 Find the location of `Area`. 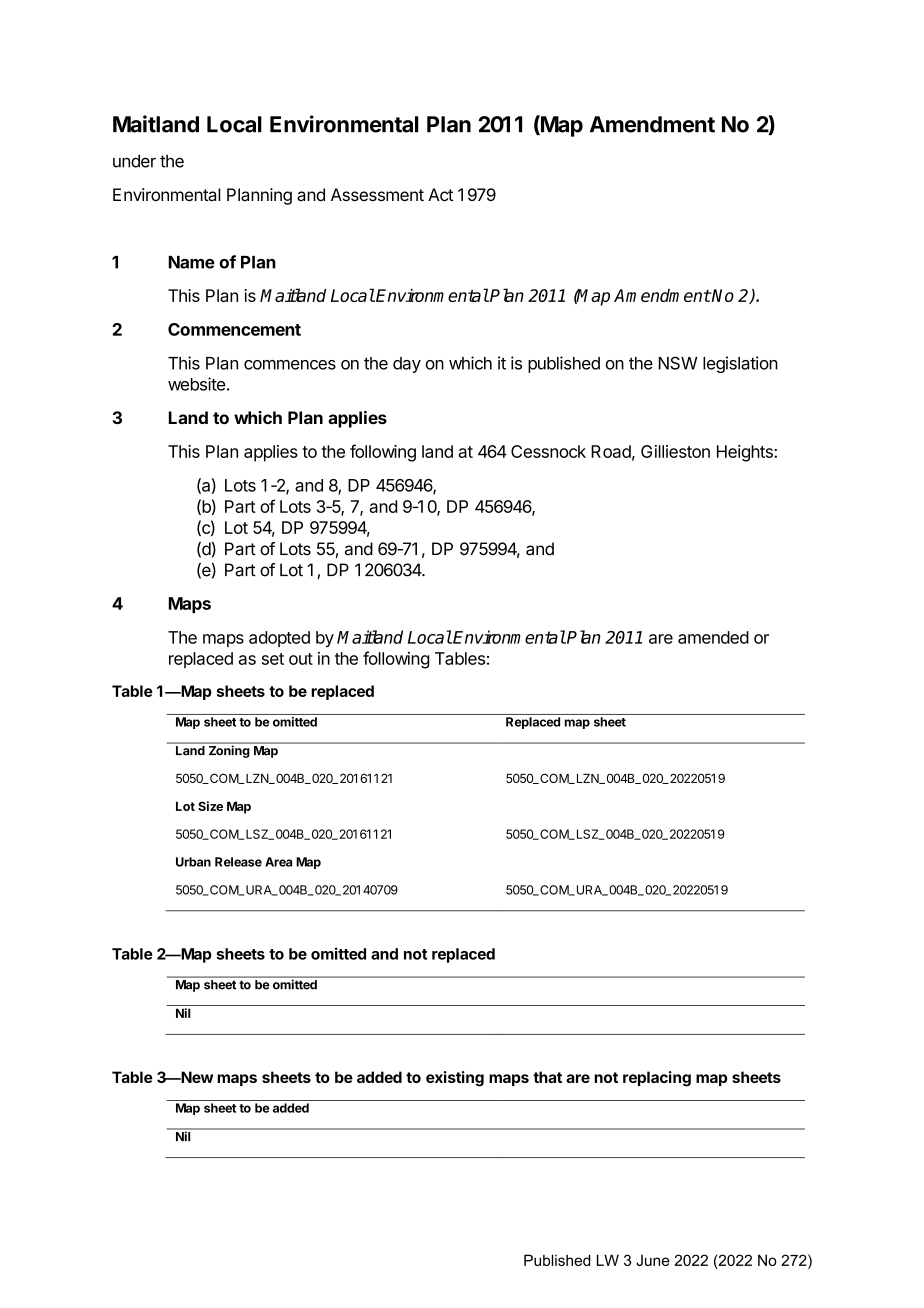

Area is located at coordinates (278, 862).
